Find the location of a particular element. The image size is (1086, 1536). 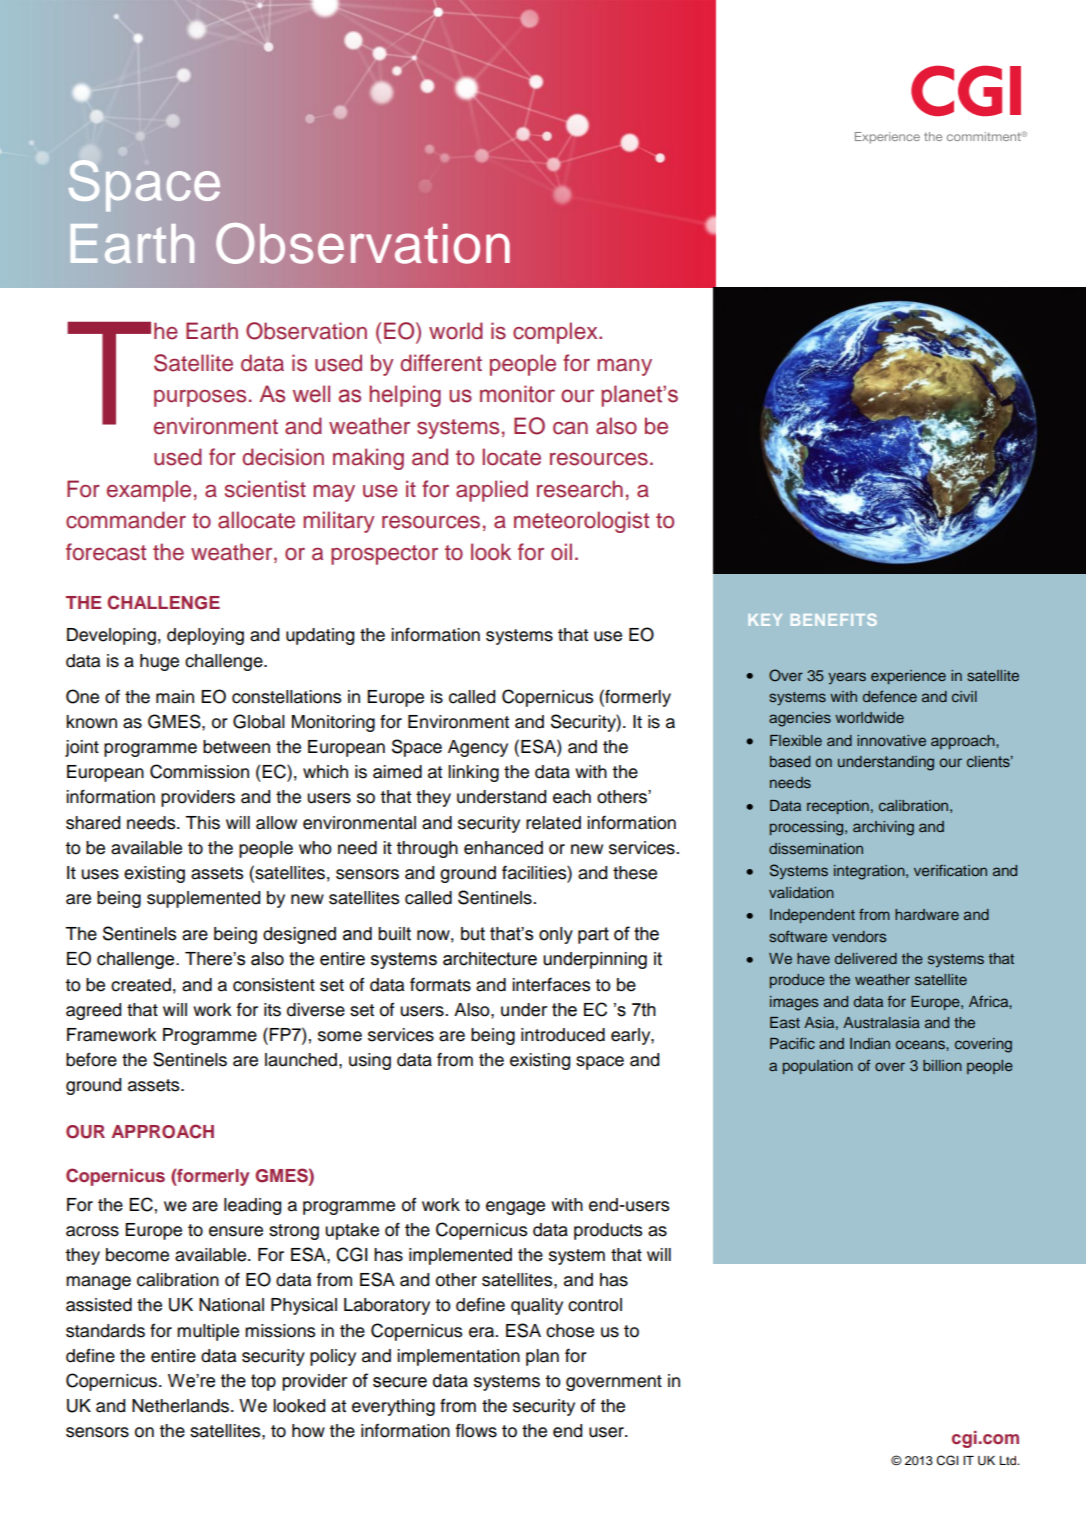

engage is located at coordinates (515, 1208).
